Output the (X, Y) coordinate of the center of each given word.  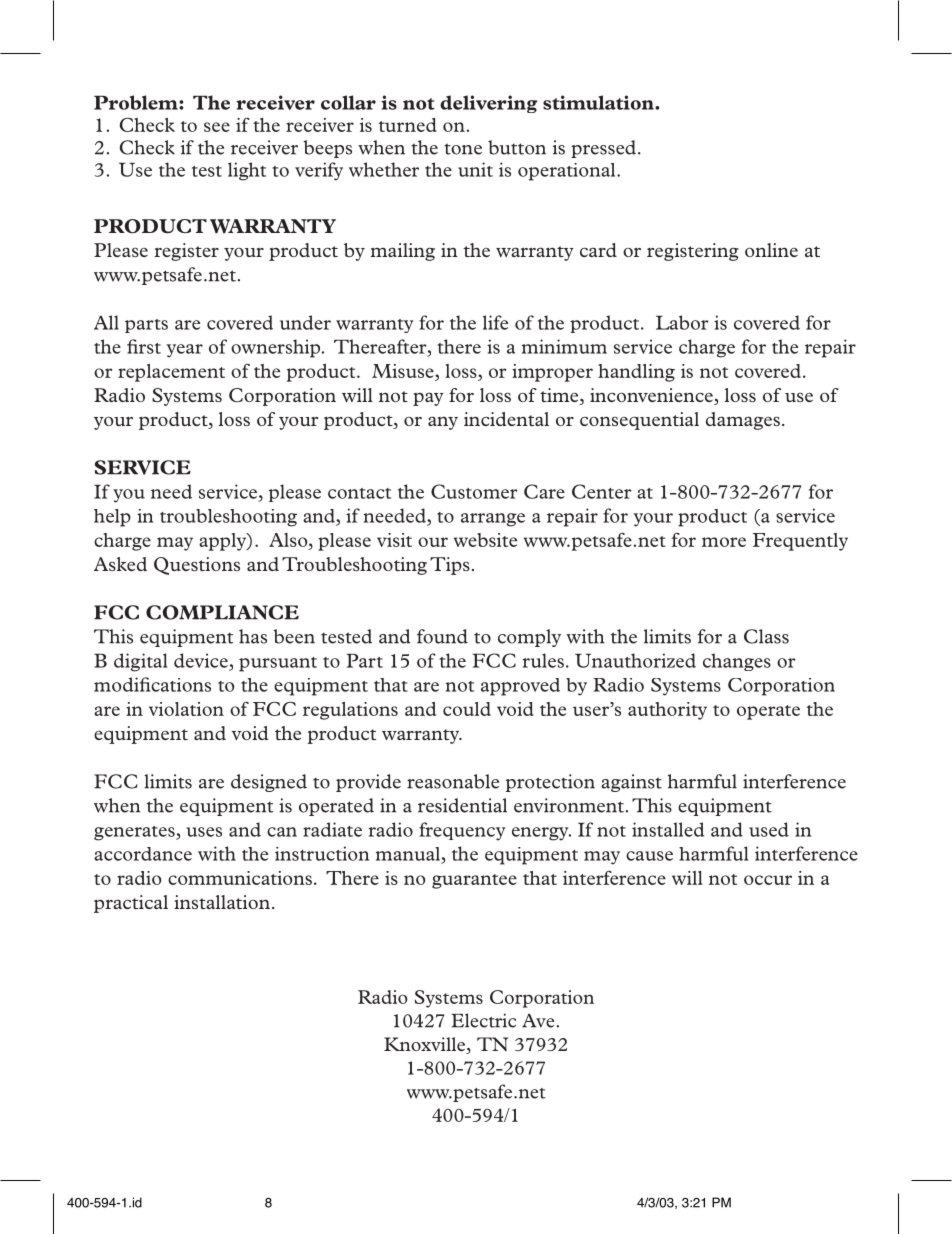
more (724, 542)
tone (463, 149)
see (217, 127)
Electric (483, 1020)
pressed (603, 149)
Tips (450, 566)
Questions (197, 566)
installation (222, 902)
